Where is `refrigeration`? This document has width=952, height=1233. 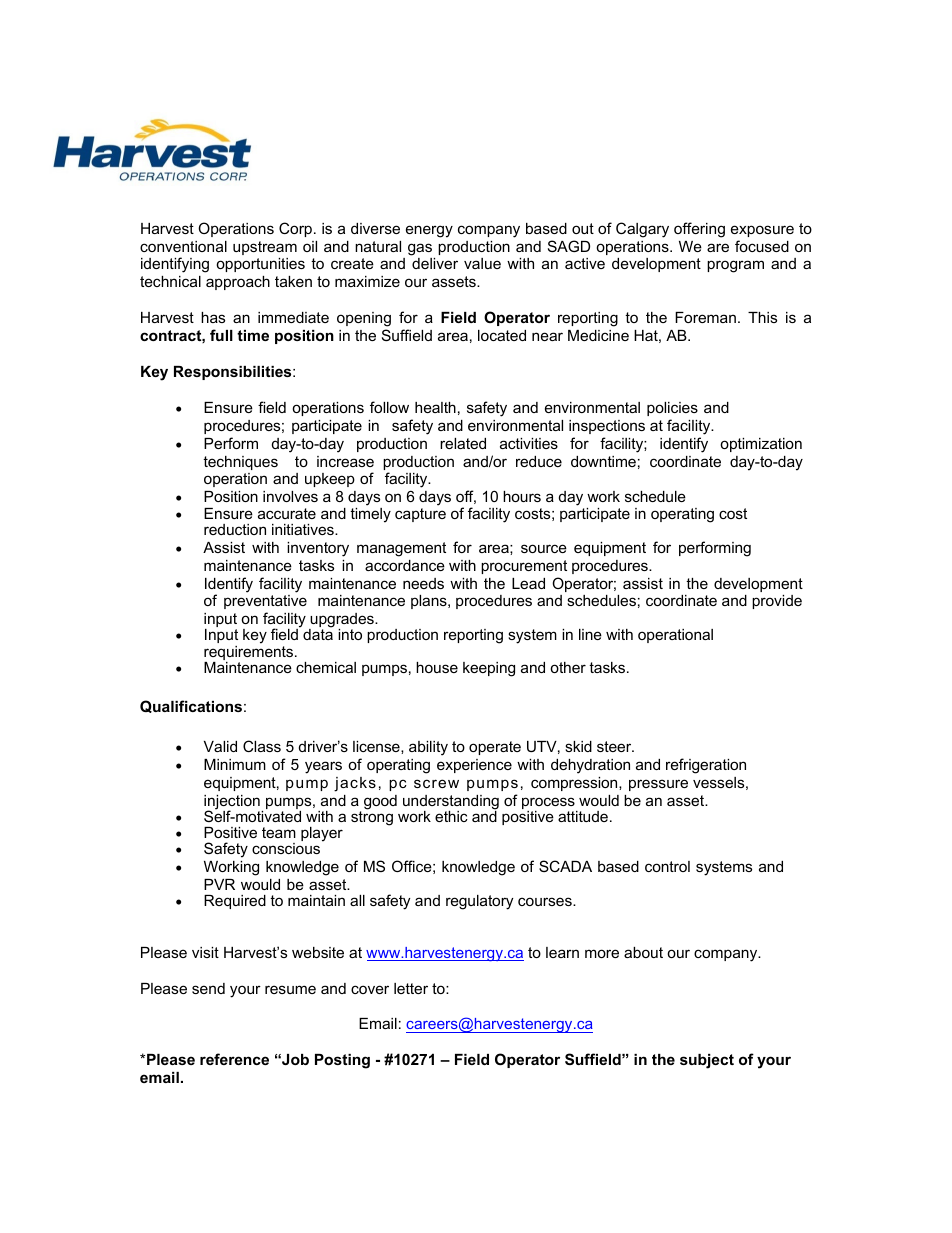 refrigeration is located at coordinates (706, 766).
